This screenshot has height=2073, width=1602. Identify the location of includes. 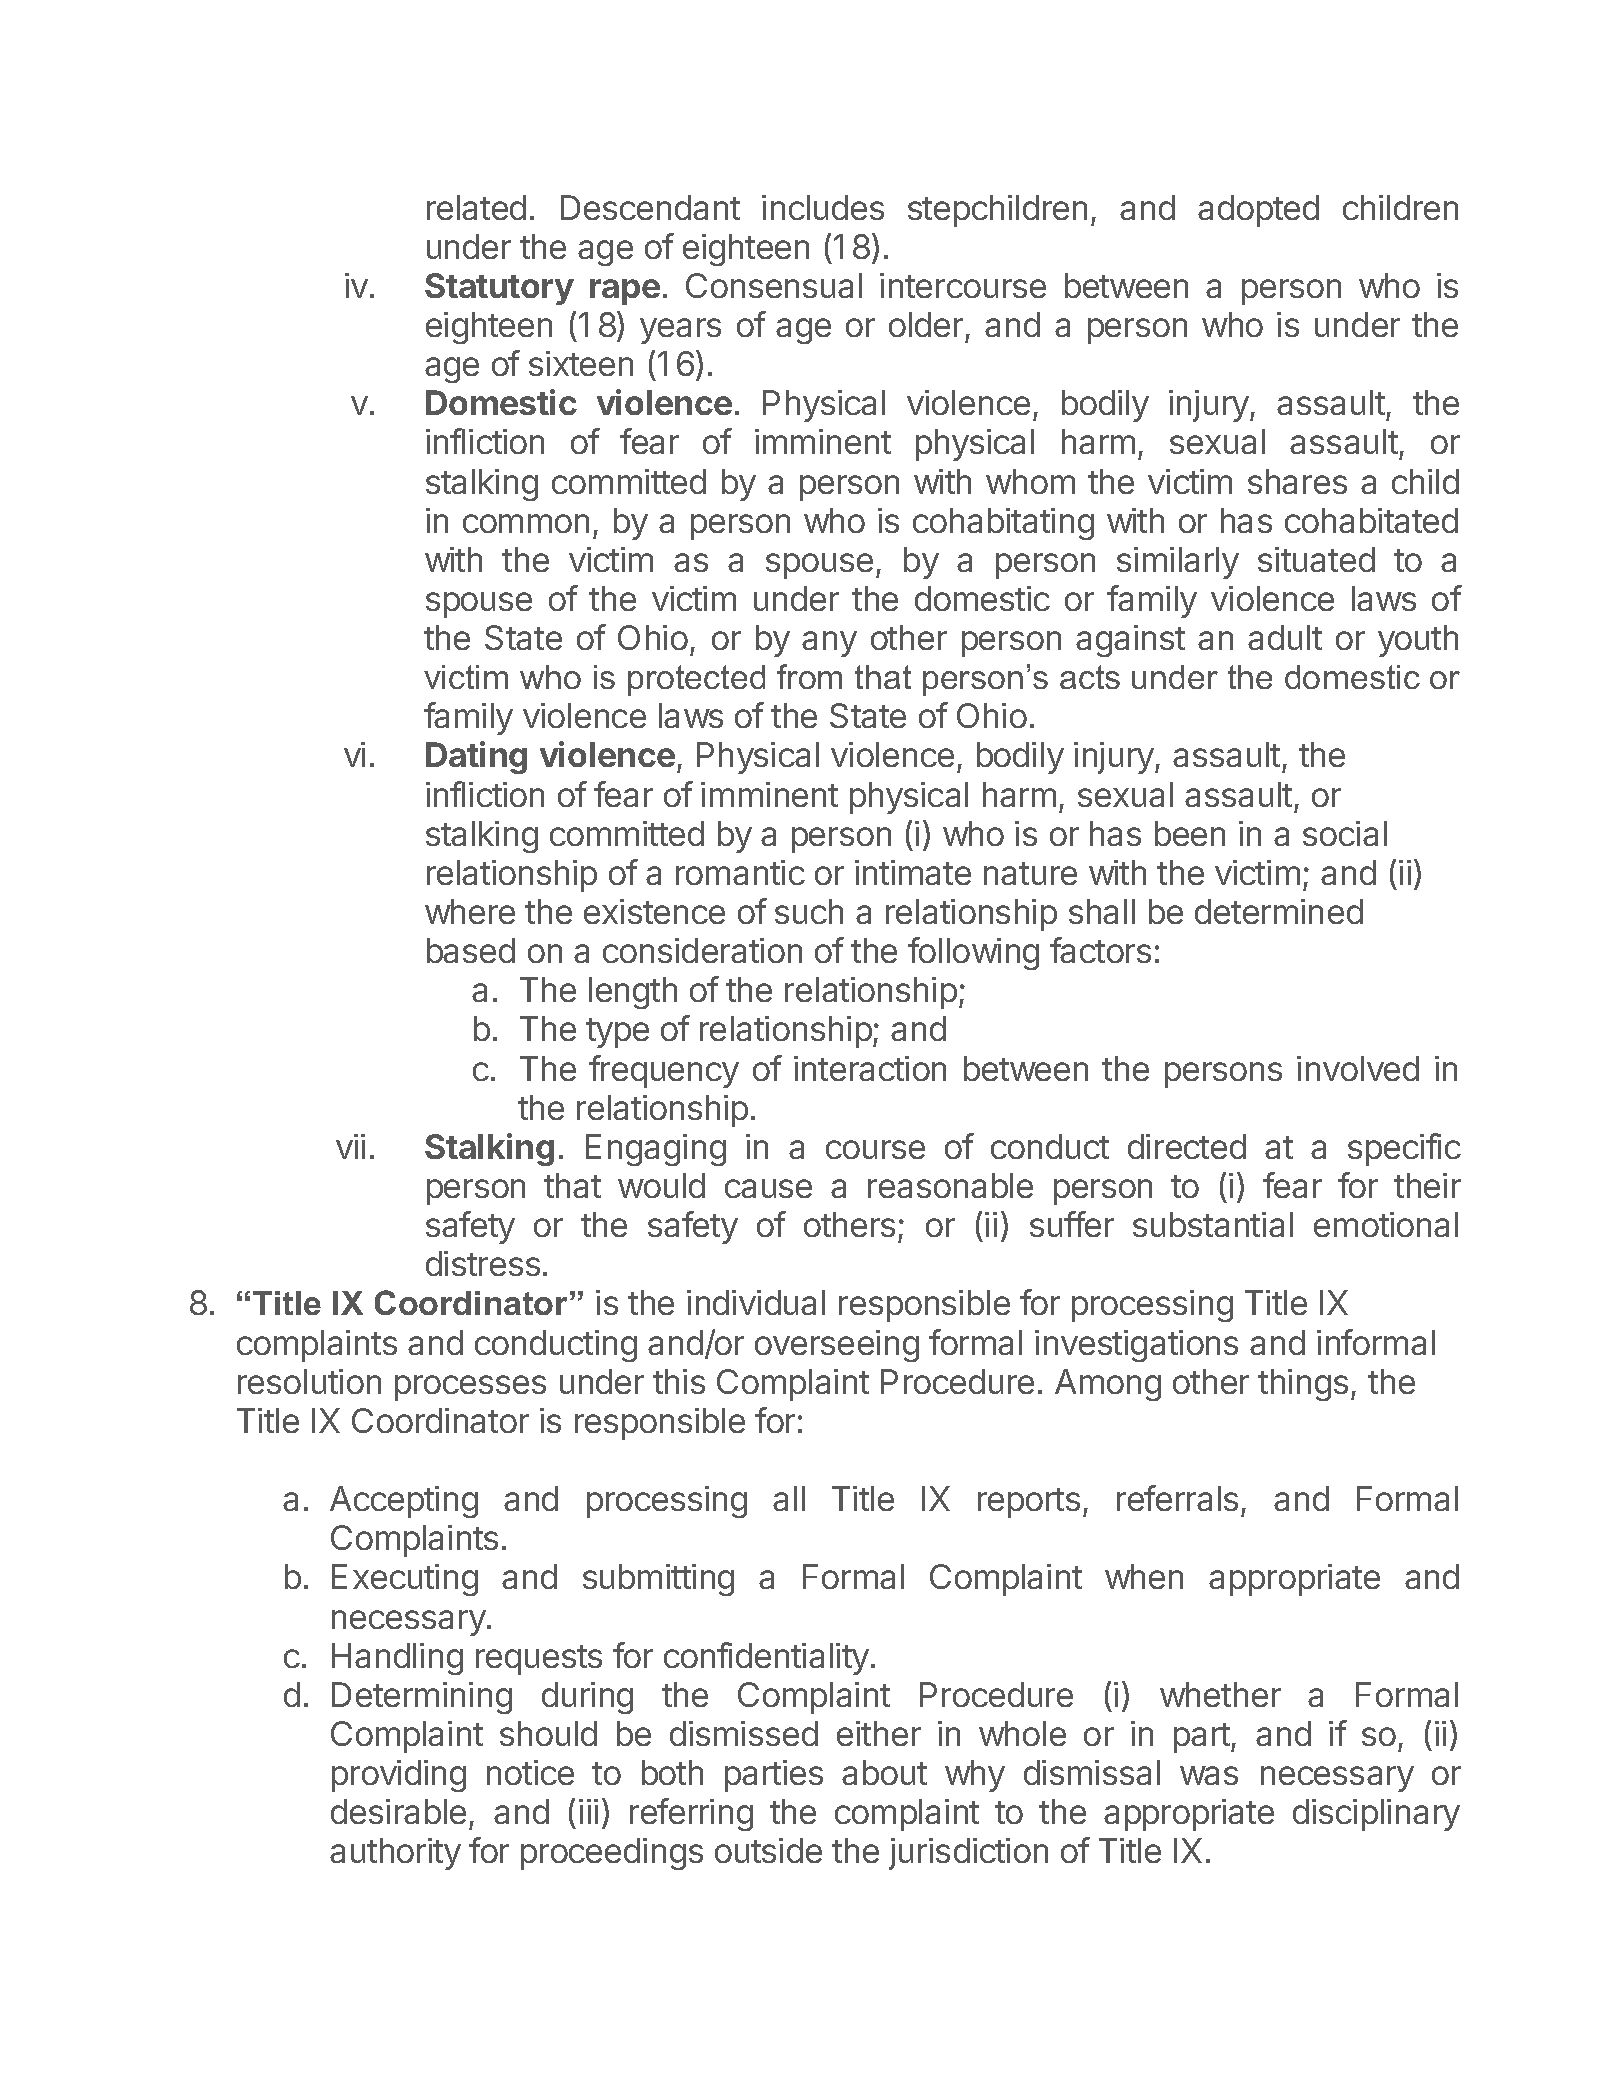
(823, 207).
